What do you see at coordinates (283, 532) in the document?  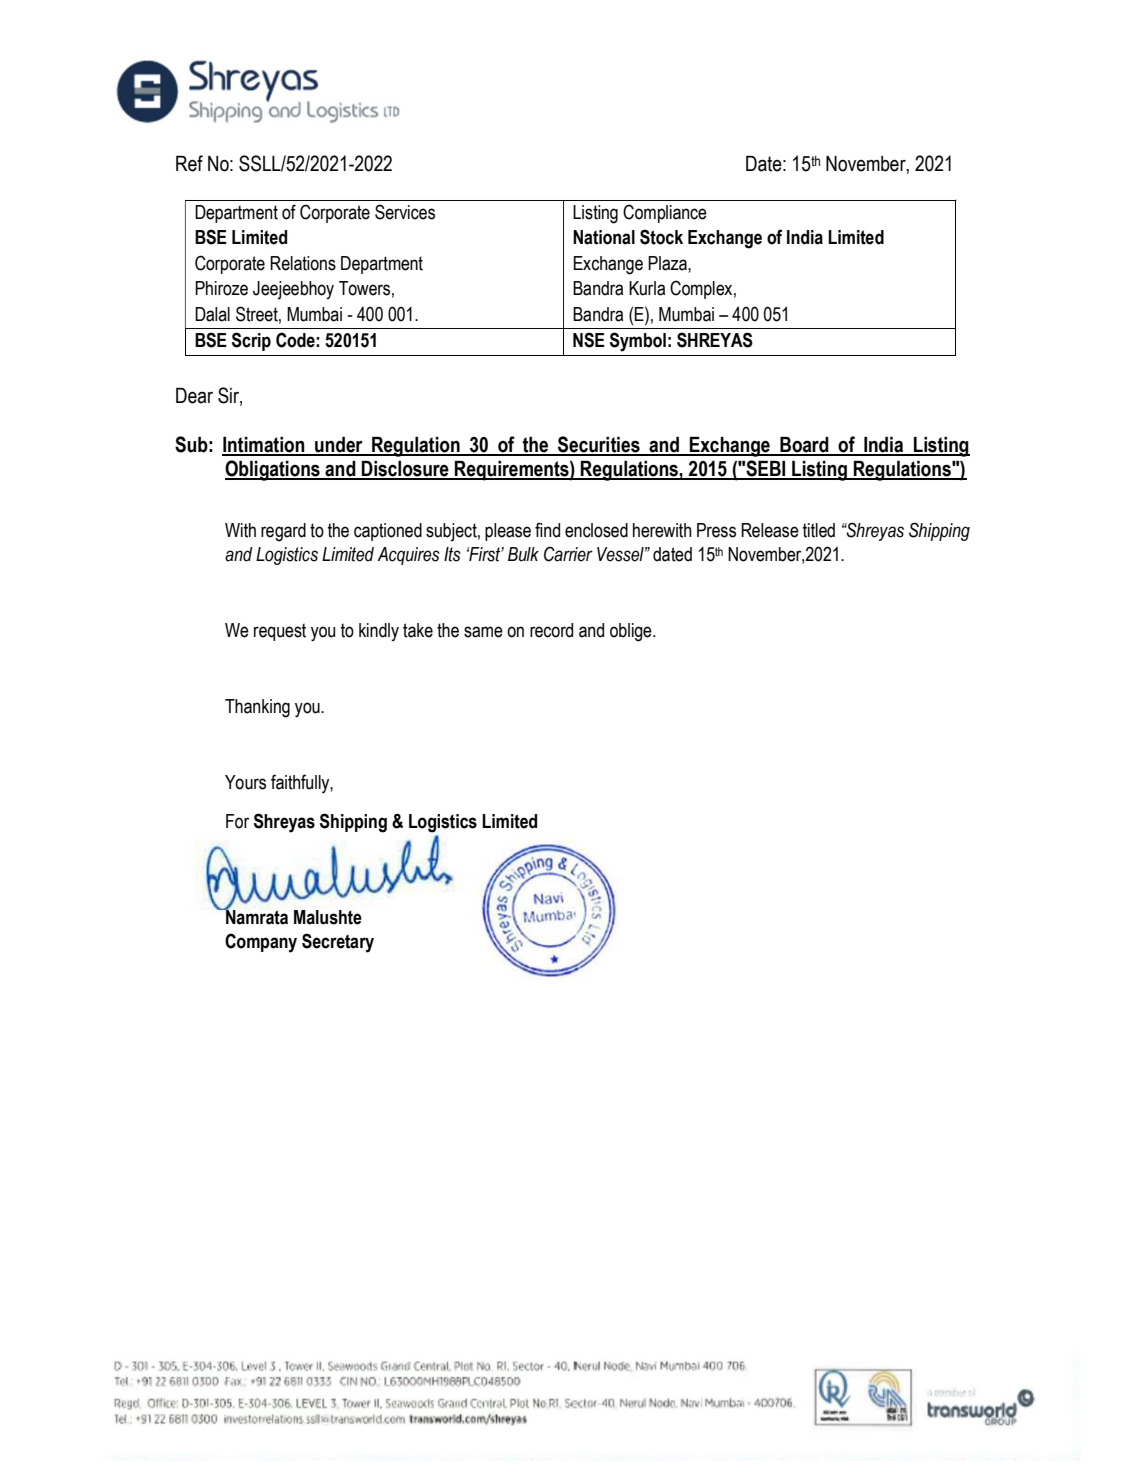 I see `regard` at bounding box center [283, 532].
